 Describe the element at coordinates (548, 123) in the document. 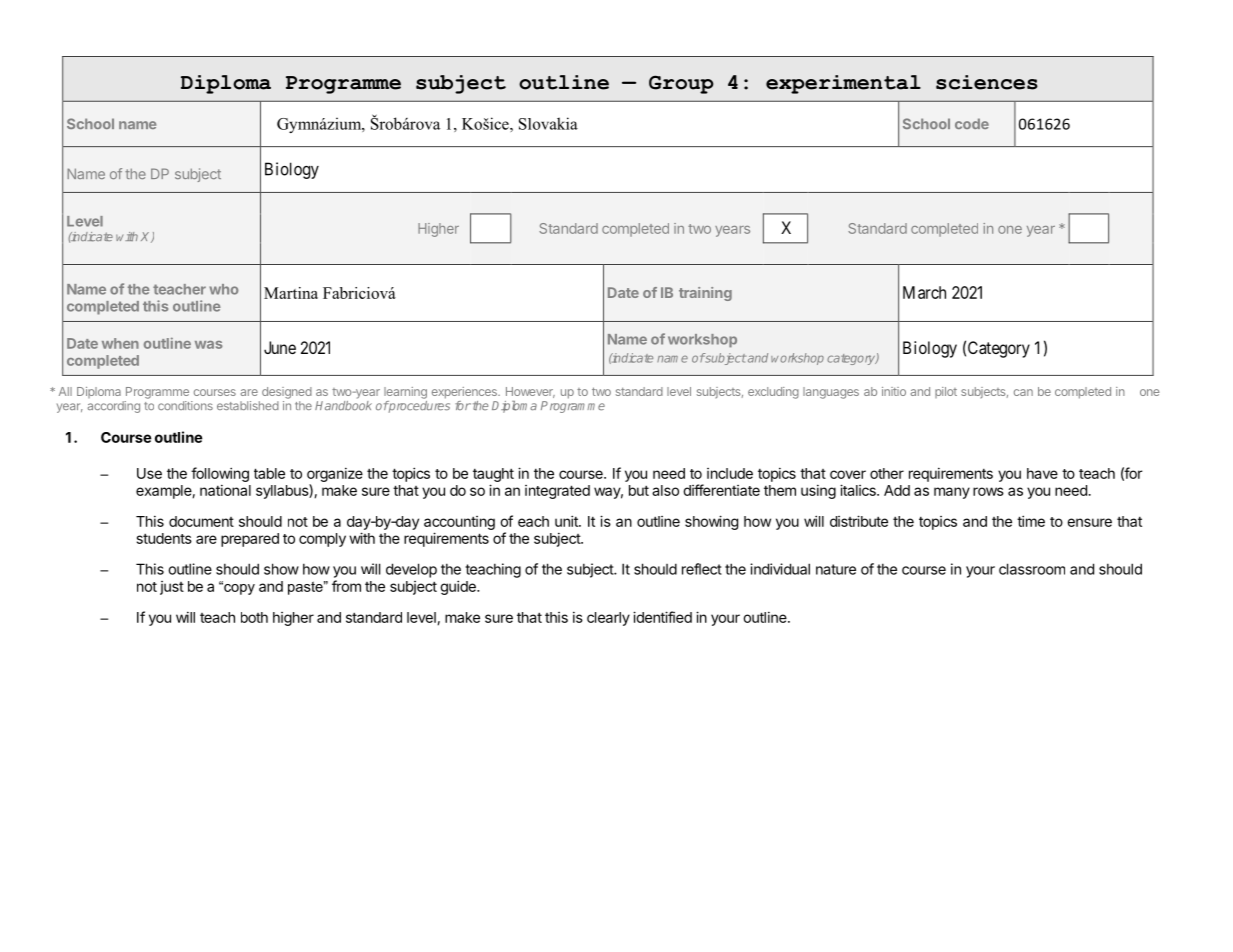

I see `Slovakia` at that location.
